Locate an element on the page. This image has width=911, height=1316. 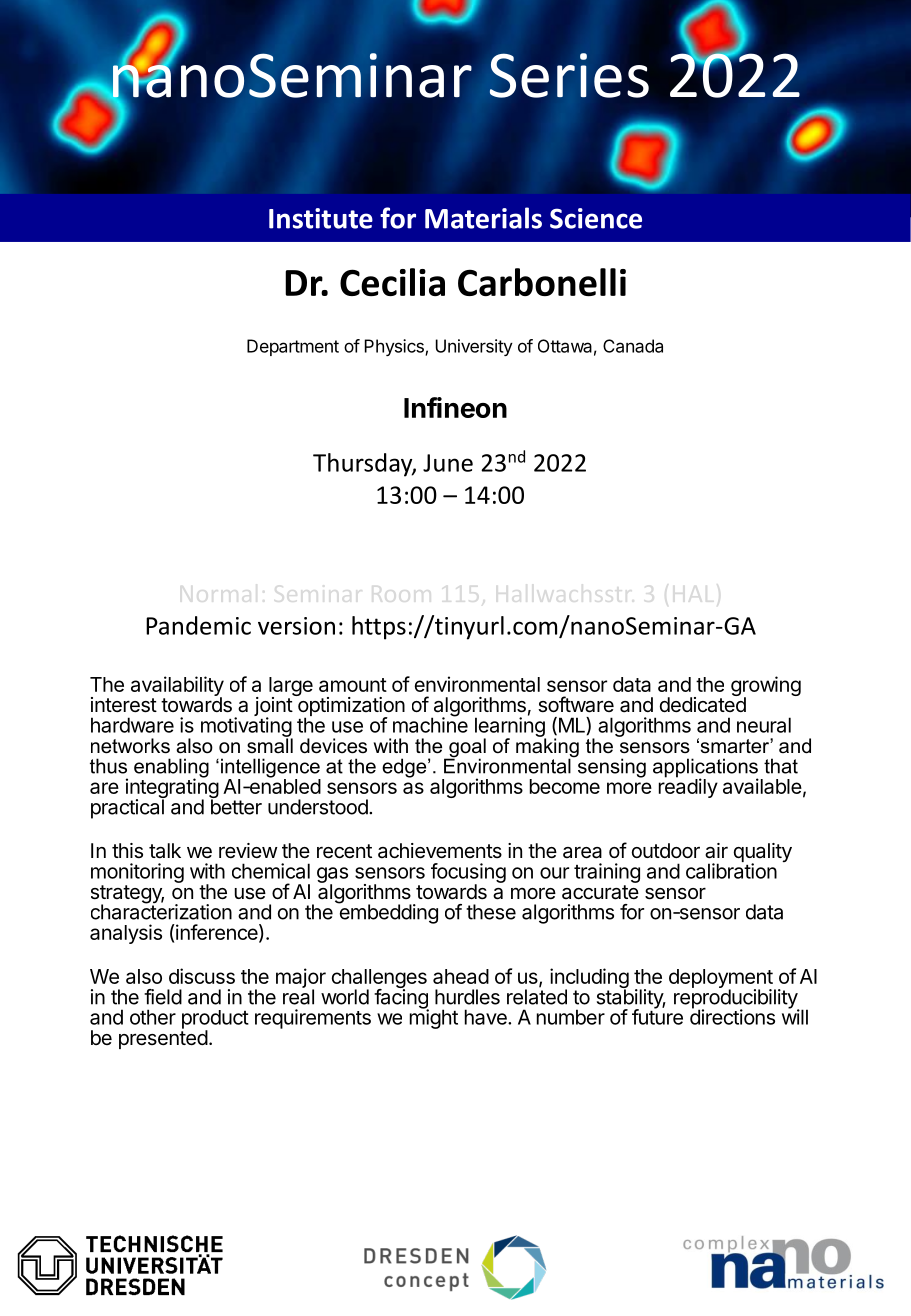
Science is located at coordinates (596, 218).
